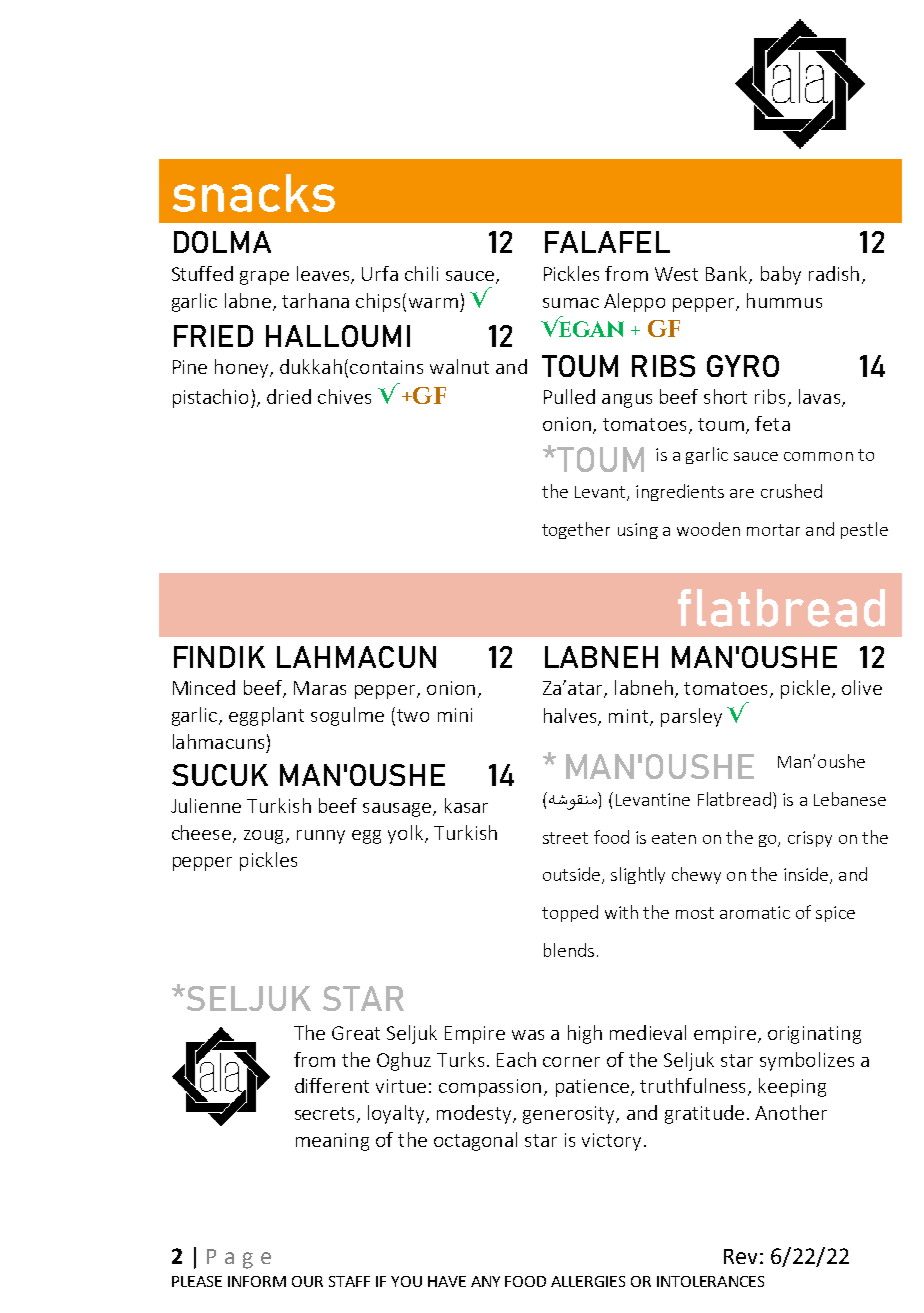 The height and width of the image is (1313, 924). I want to click on aromatic, so click(755, 912).
